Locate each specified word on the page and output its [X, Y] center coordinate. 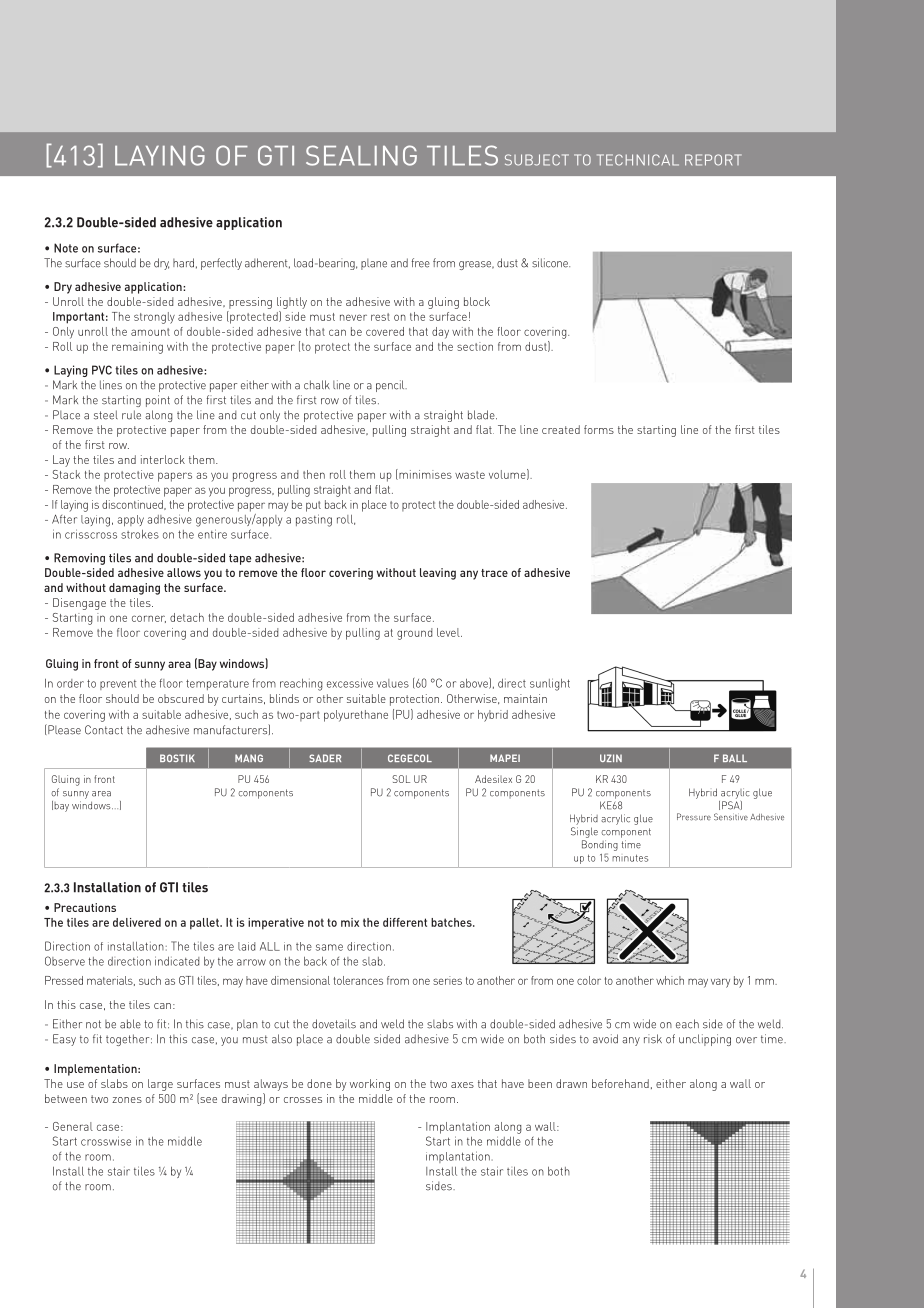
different [405, 922]
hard [183, 263]
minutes [630, 858]
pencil [391, 386]
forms [599, 429]
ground [414, 634]
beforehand [620, 1083]
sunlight [550, 684]
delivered [137, 922]
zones [127, 1100]
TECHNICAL [638, 160]
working [370, 1085]
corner [149, 619]
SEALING [361, 155]
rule [131, 415]
